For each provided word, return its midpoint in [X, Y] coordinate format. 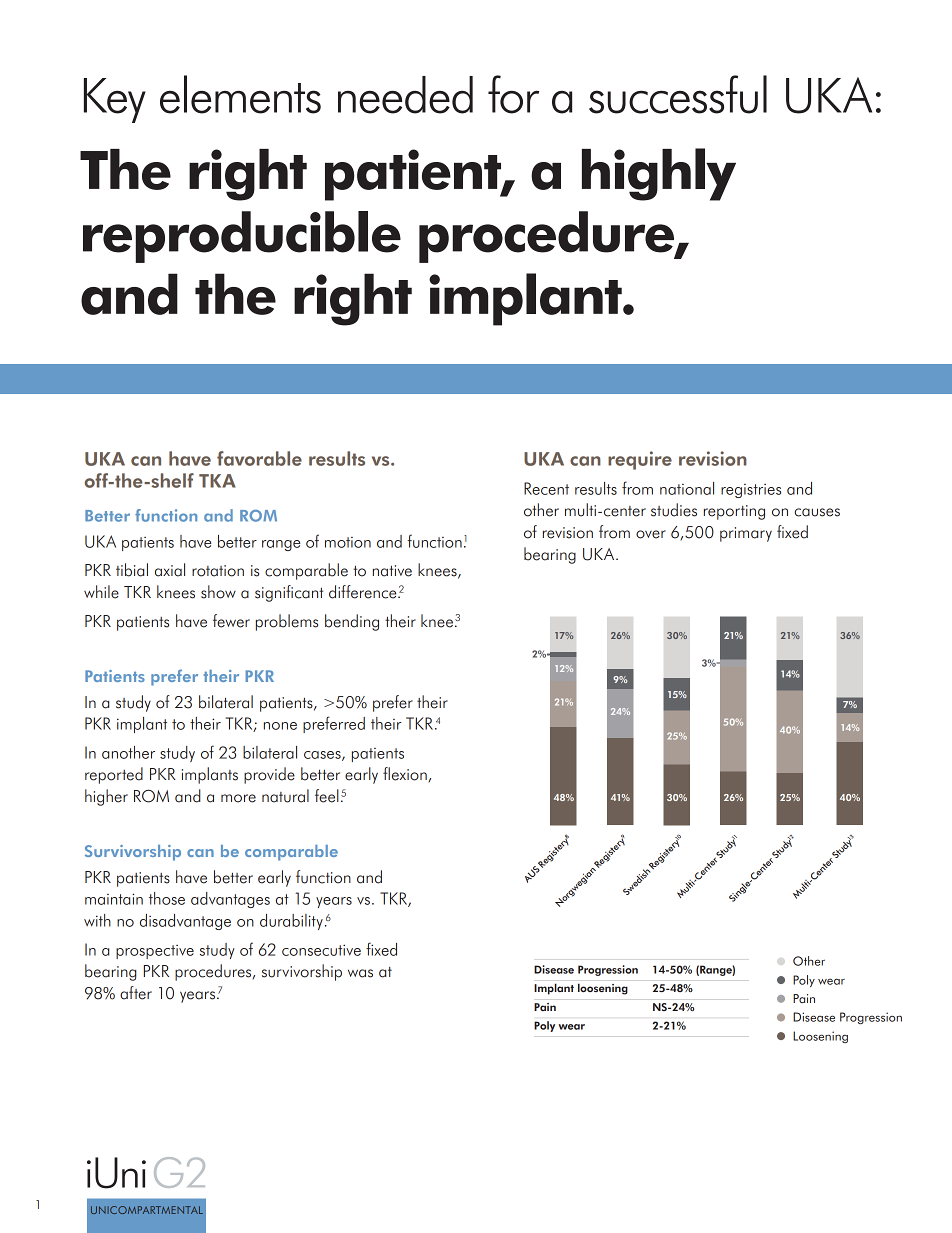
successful [678, 94]
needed [405, 95]
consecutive [321, 950]
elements [240, 94]
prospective [155, 952]
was [360, 973]
